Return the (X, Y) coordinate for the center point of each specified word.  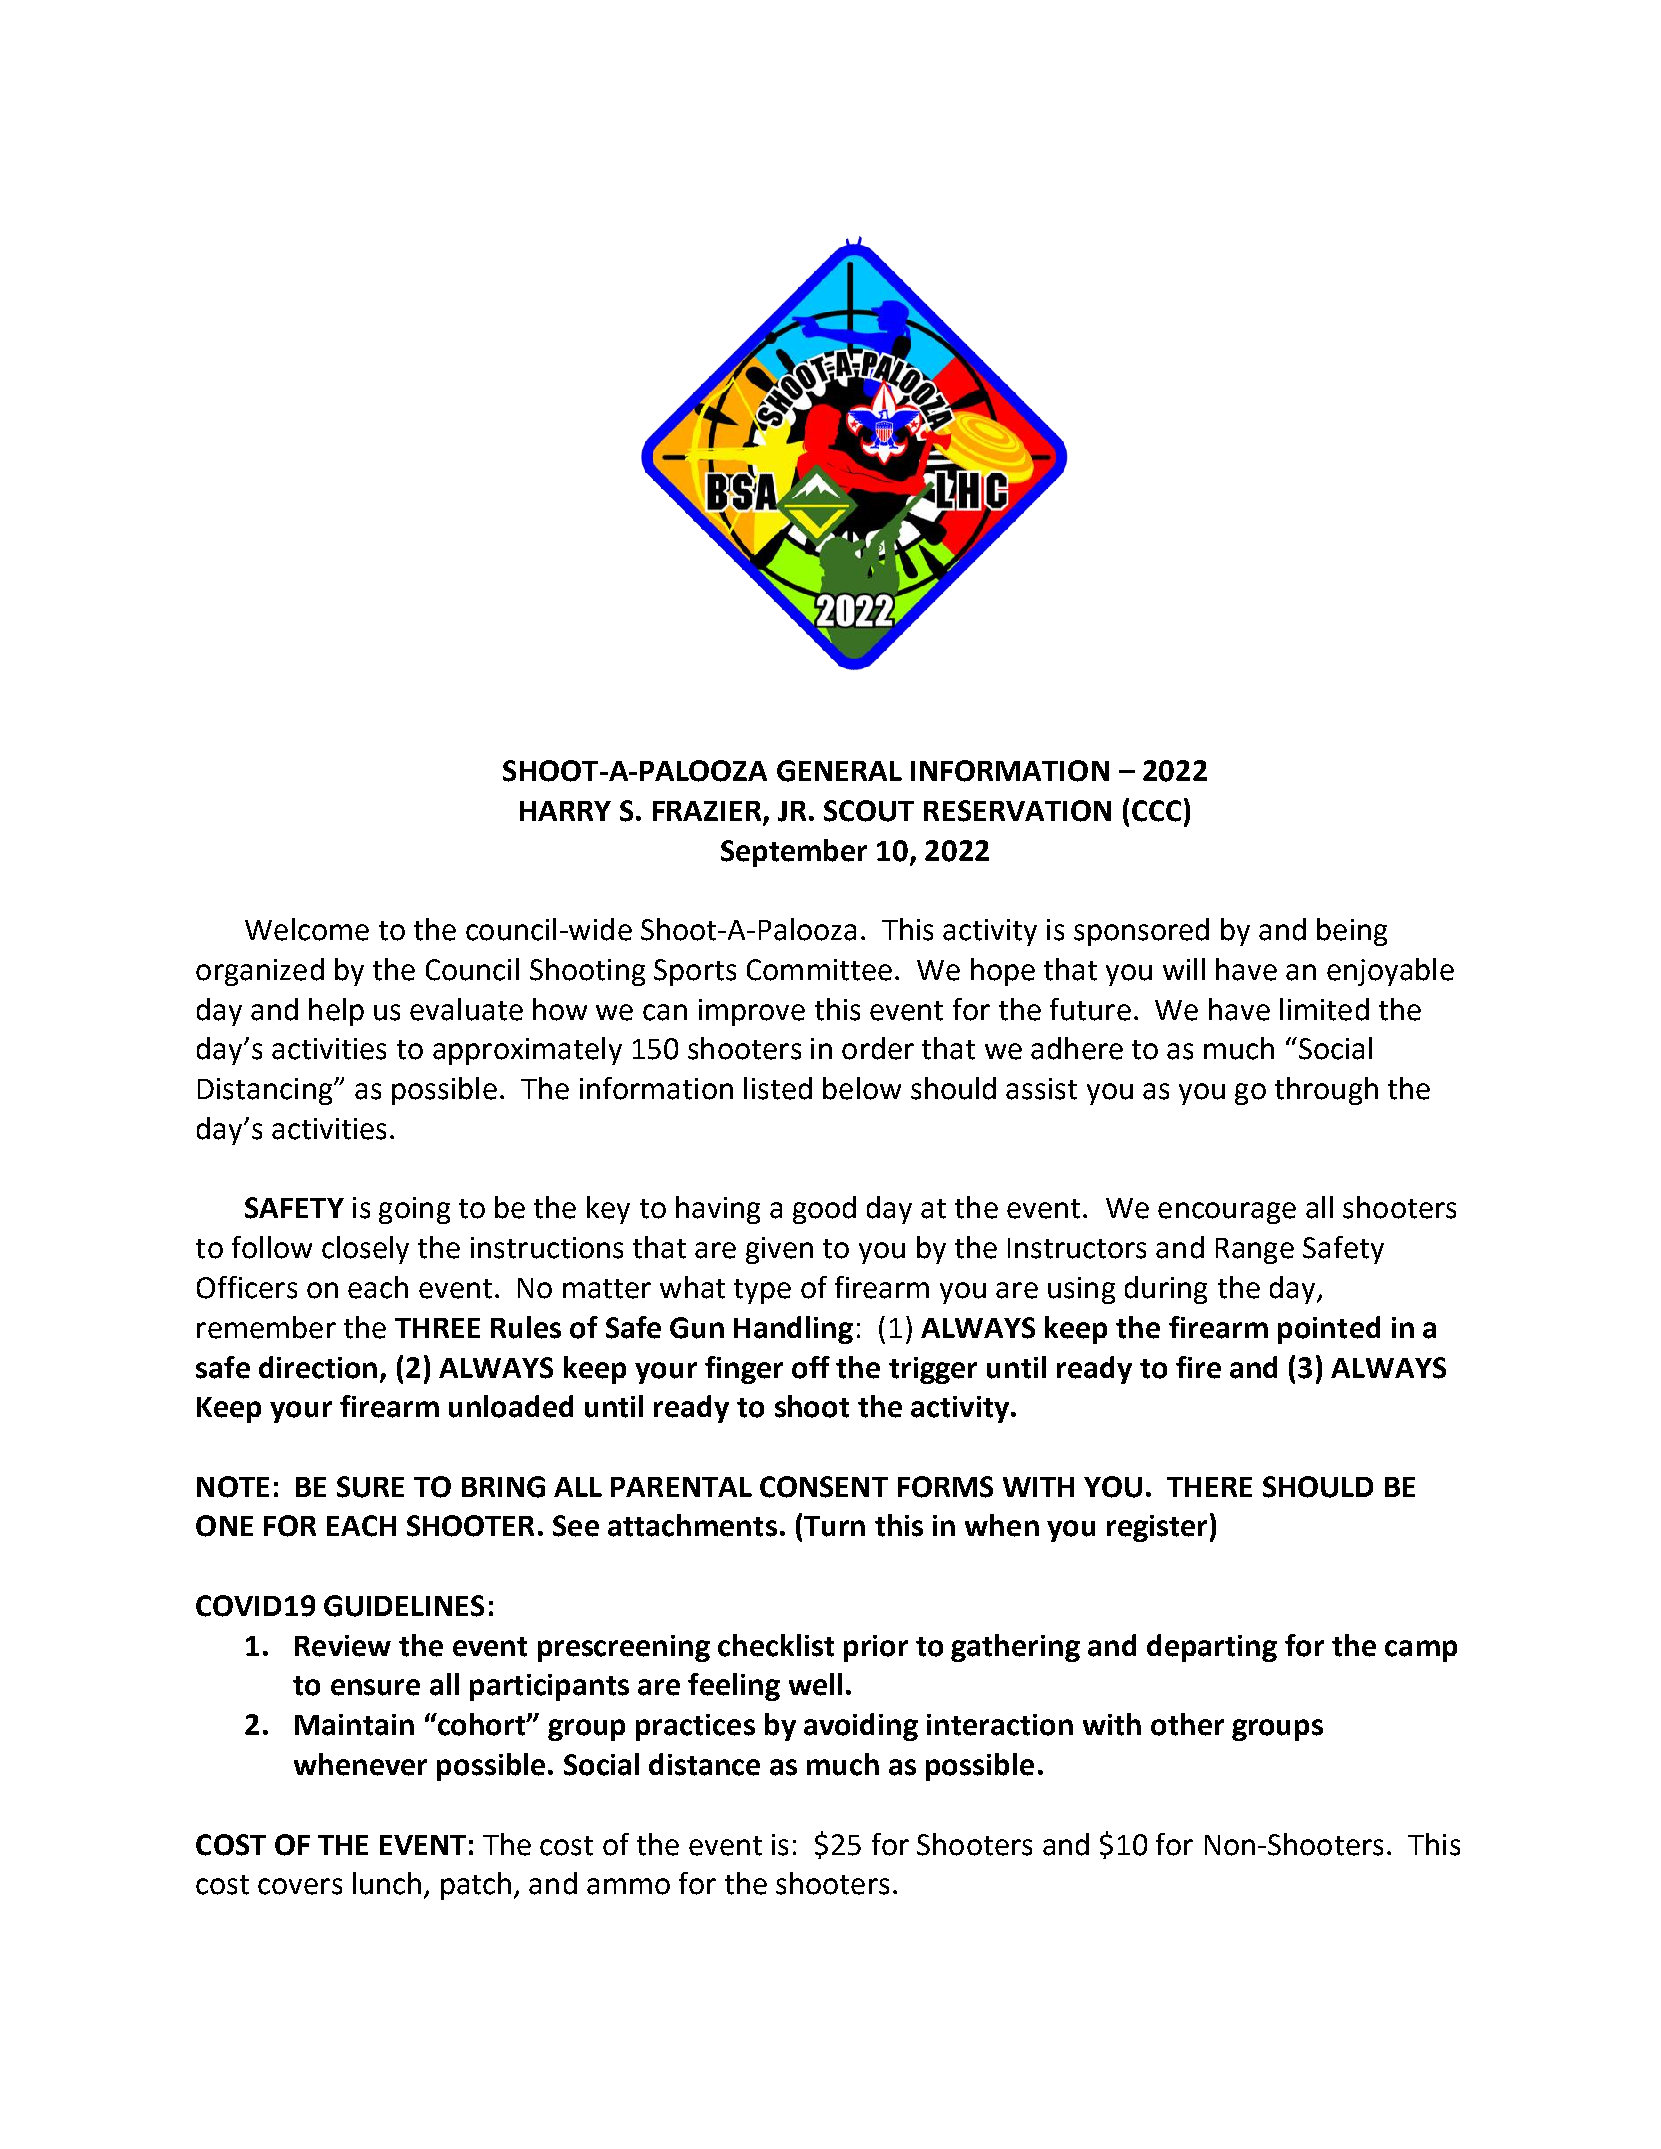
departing (1212, 1648)
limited (1324, 1009)
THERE (1209, 1487)
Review (343, 1646)
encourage (1227, 1213)
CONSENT (824, 1487)
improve (752, 1012)
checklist (776, 1645)
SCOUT (869, 811)
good (824, 1210)
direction (318, 1367)
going (414, 1210)
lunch (387, 1883)
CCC (1156, 811)
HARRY (565, 811)
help (336, 1012)
